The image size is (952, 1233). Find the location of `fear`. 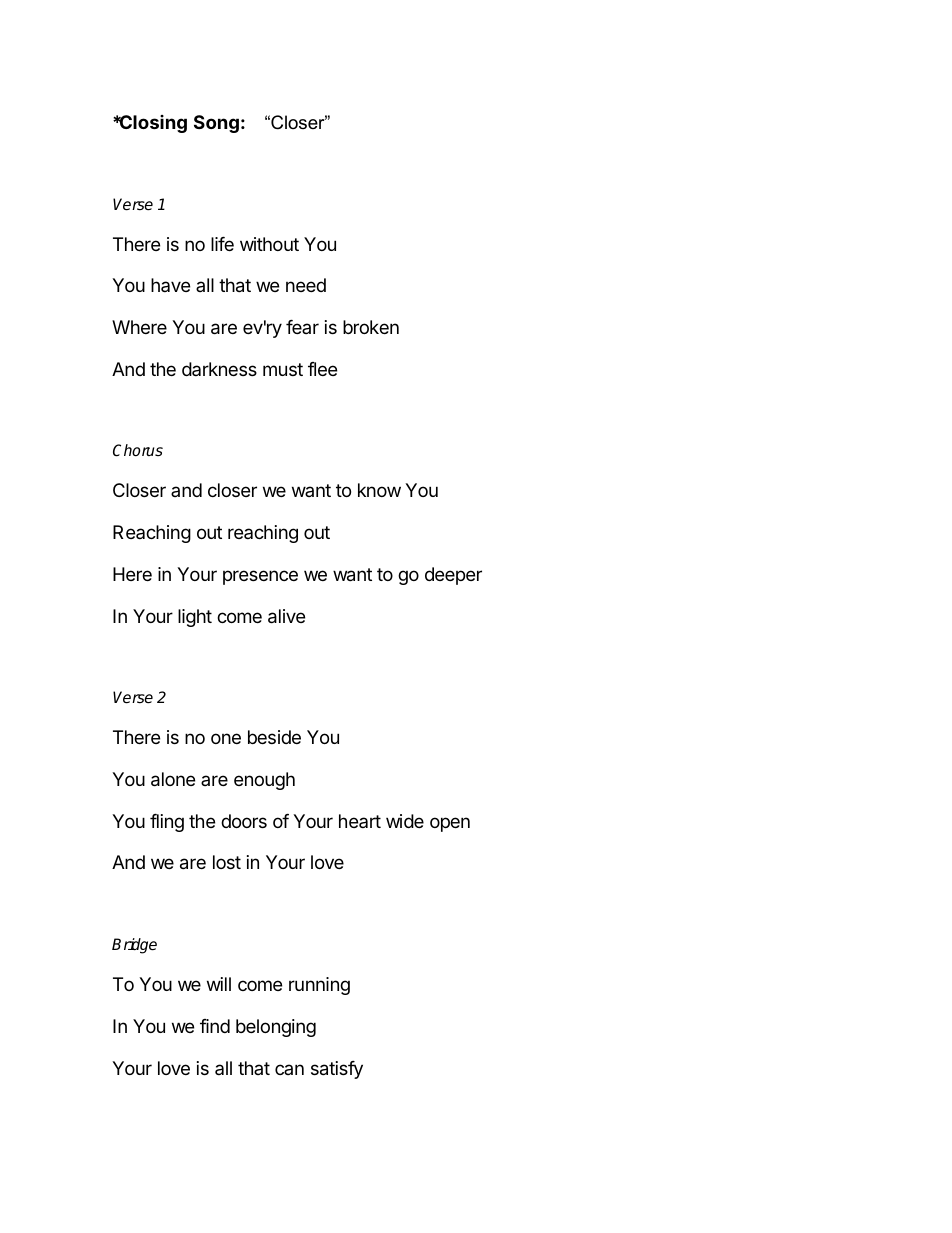

fear is located at coordinates (302, 327).
